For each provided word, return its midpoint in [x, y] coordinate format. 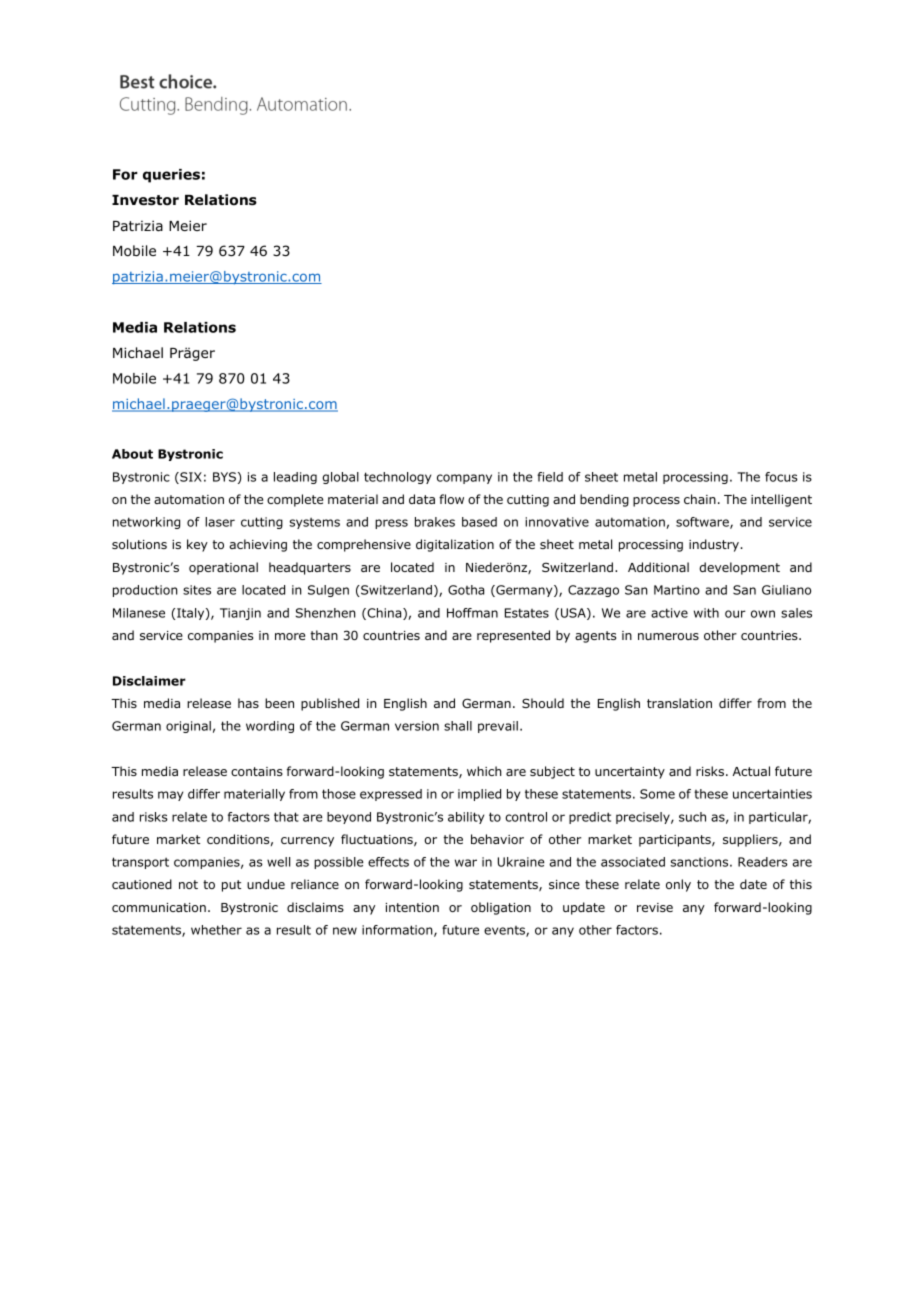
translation [679, 703]
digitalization [455, 545]
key [197, 545]
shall [458, 726]
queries [171, 176]
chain [700, 499]
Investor [145, 200]
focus [781, 477]
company [464, 479]
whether [216, 930]
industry [715, 545]
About [132, 454]
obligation [501, 908]
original [188, 727]
